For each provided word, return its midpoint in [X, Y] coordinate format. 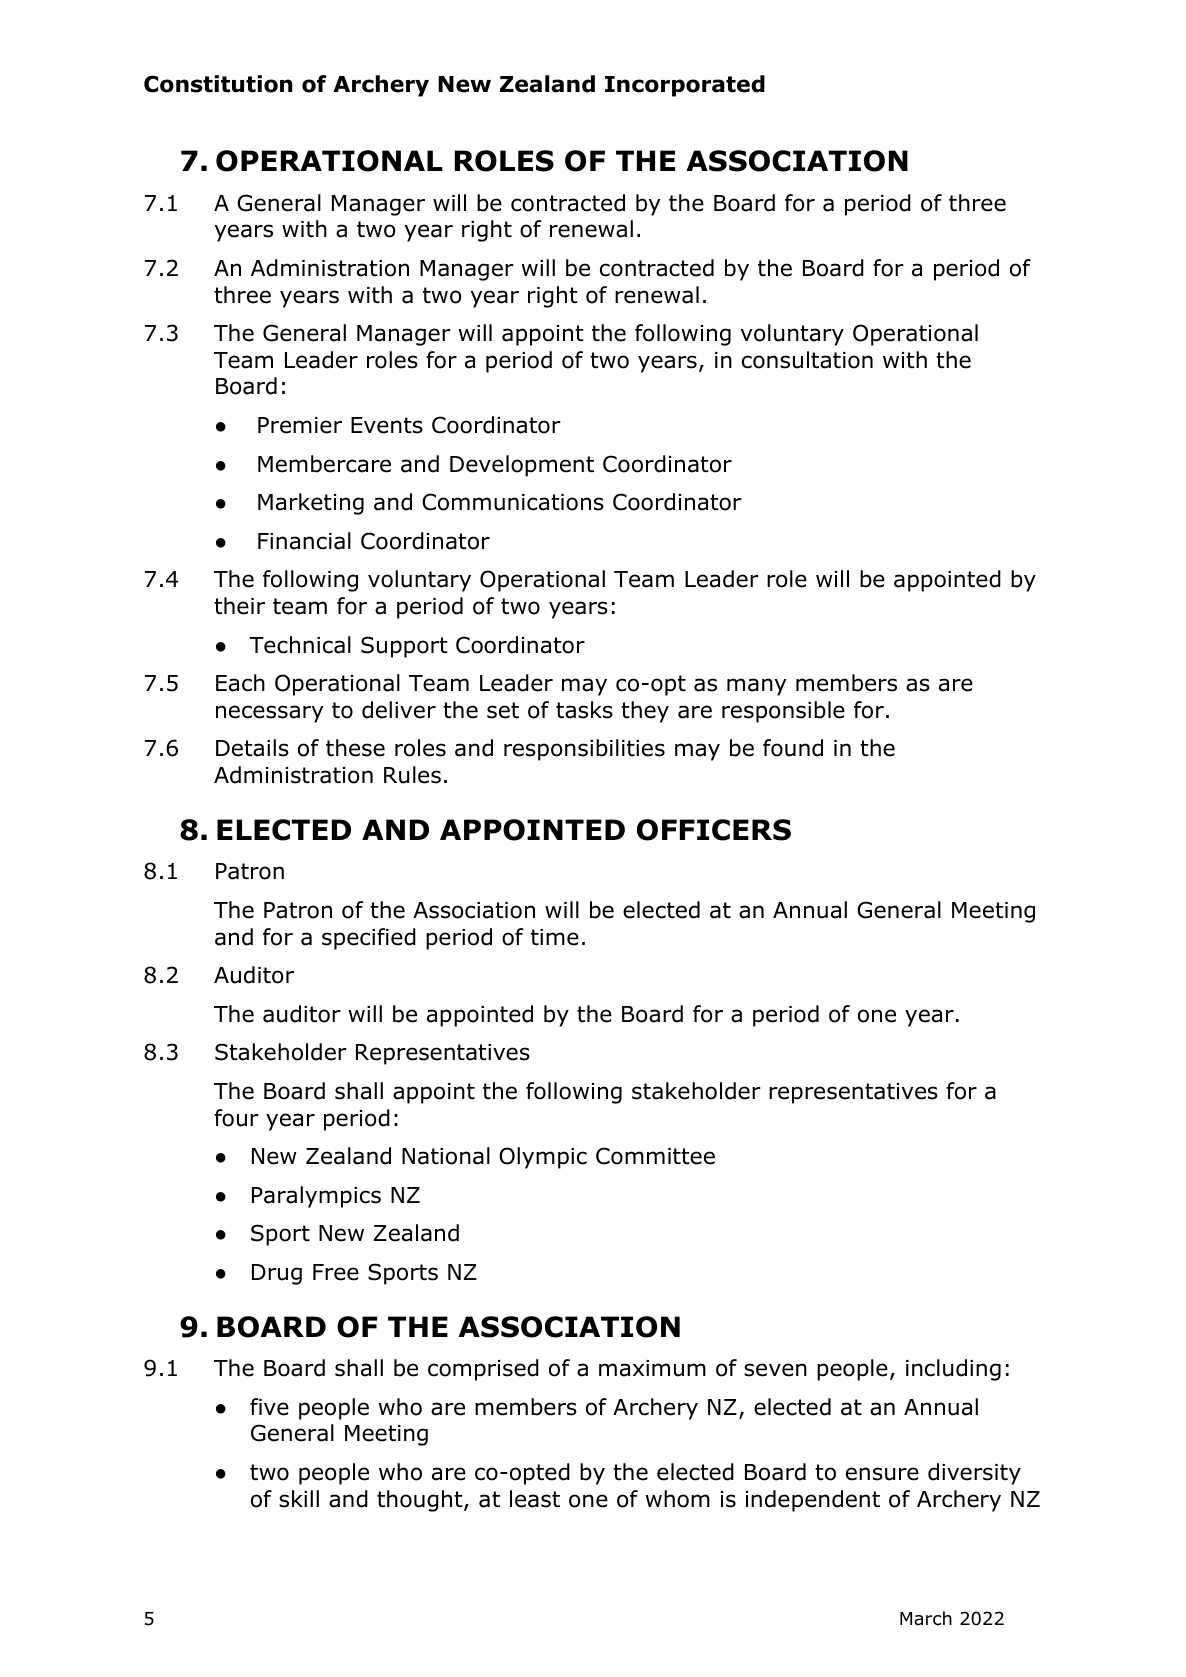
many [756, 687]
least [535, 1499]
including [953, 1370]
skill [299, 1499]
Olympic [543, 1158]
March [926, 1618]
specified [369, 939]
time [555, 937]
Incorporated [685, 86]
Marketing [311, 504]
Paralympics [316, 1197]
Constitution [218, 84]
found [793, 748]
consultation [807, 360]
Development [522, 466]
